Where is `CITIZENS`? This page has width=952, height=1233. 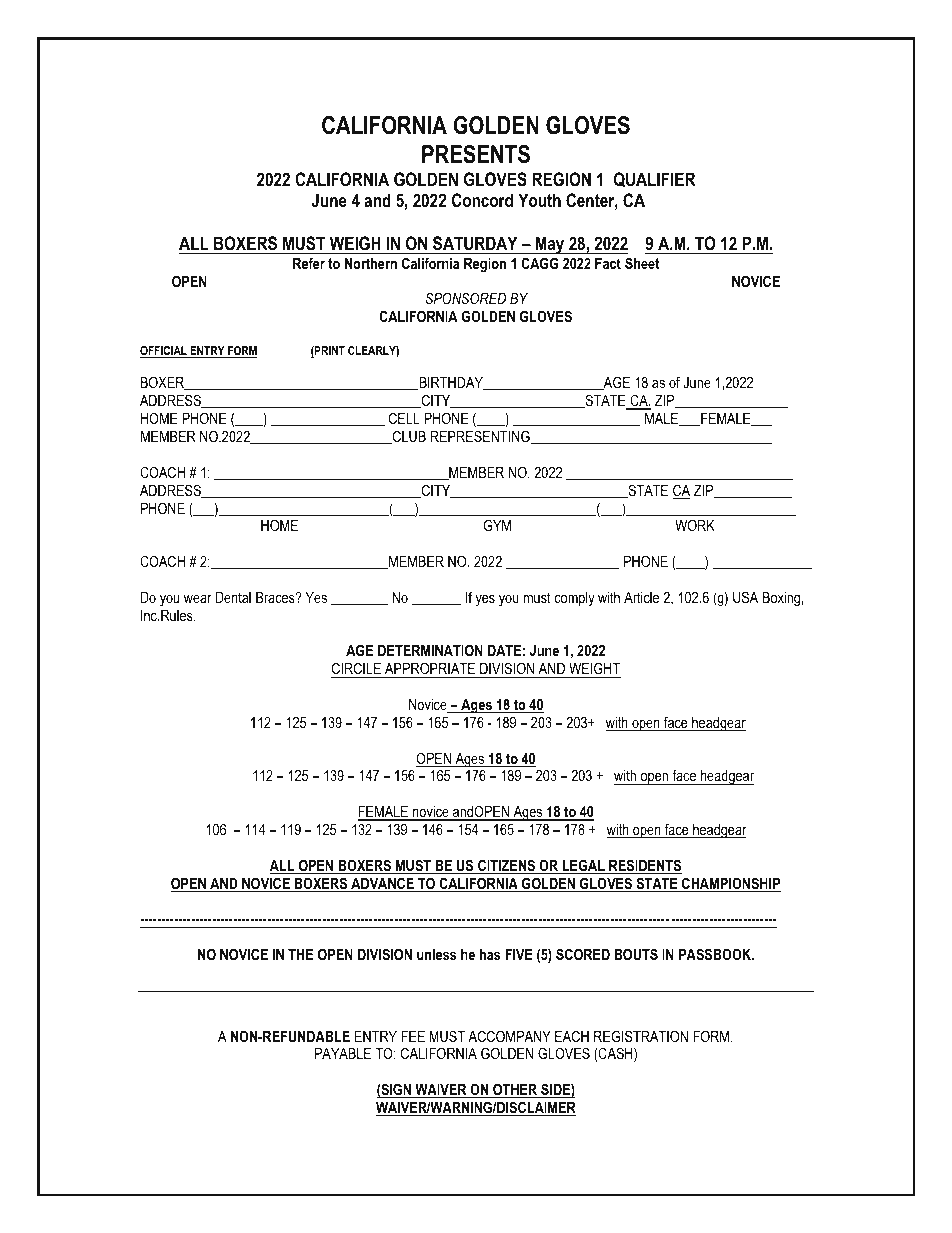
CITIZENS is located at coordinates (507, 866).
